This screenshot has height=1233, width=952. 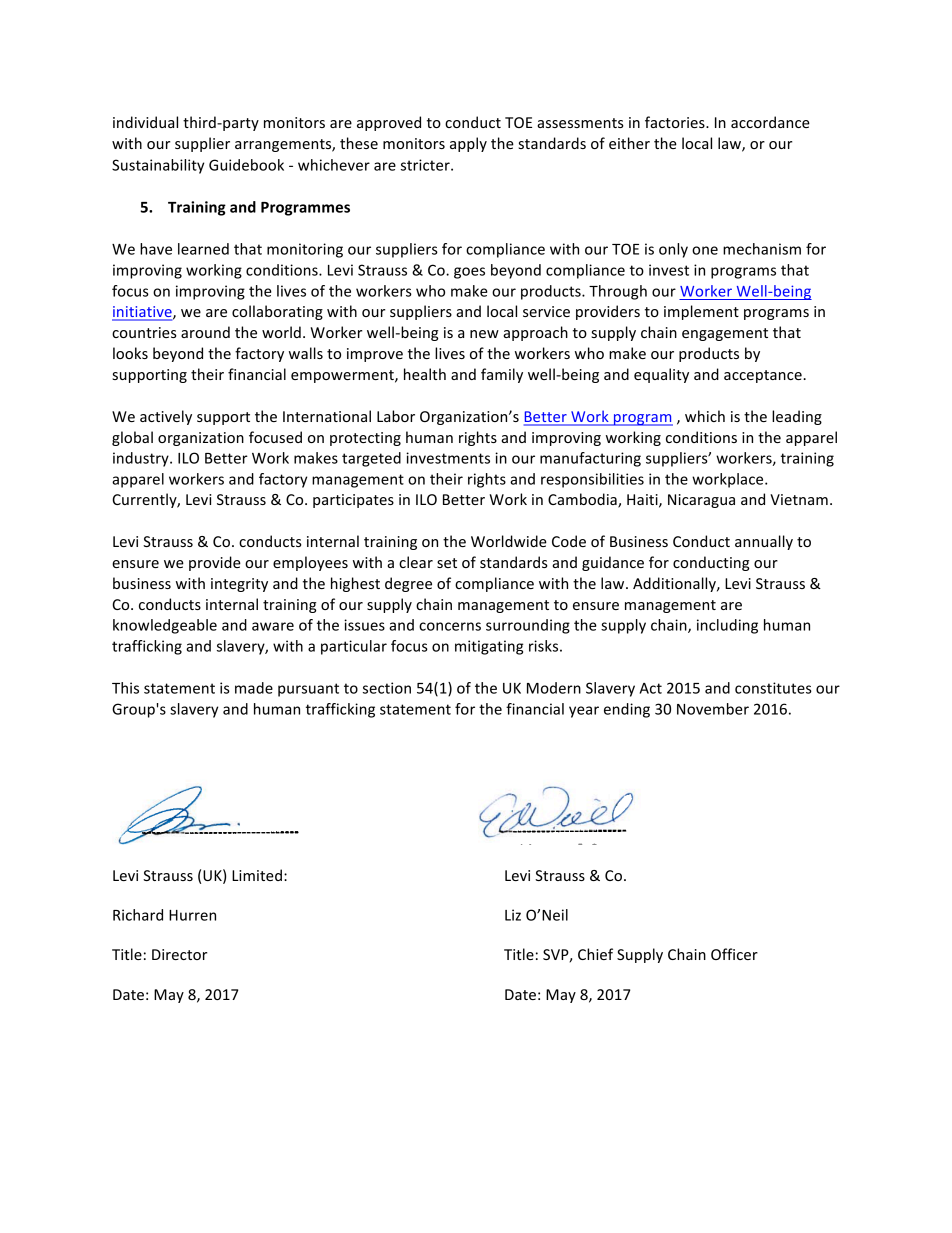 I want to click on Guidebook, so click(x=246, y=165).
